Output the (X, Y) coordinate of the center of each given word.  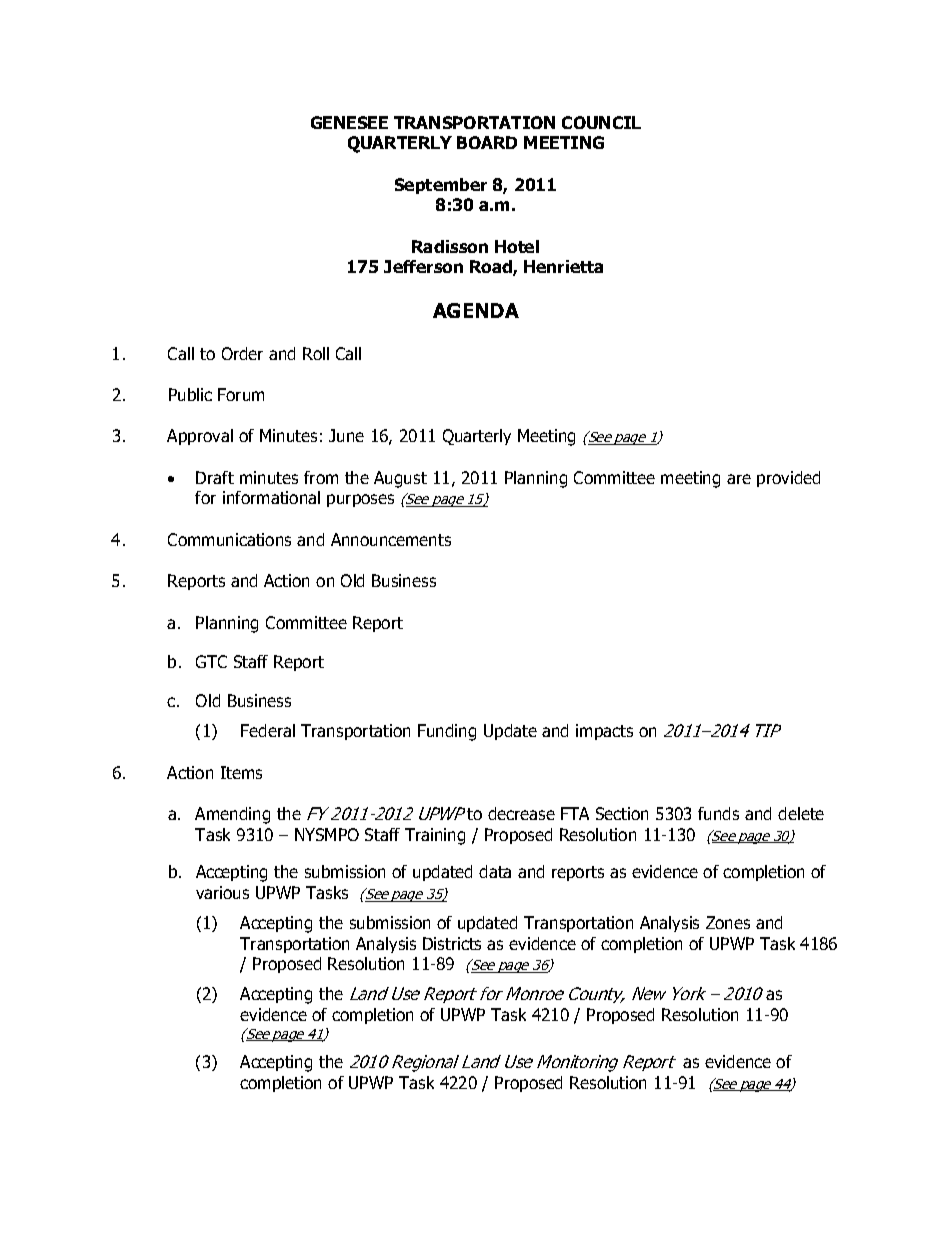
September (441, 186)
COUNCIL (601, 122)
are (739, 479)
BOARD (487, 142)
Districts (452, 943)
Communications (229, 539)
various (222, 892)
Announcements (391, 539)
